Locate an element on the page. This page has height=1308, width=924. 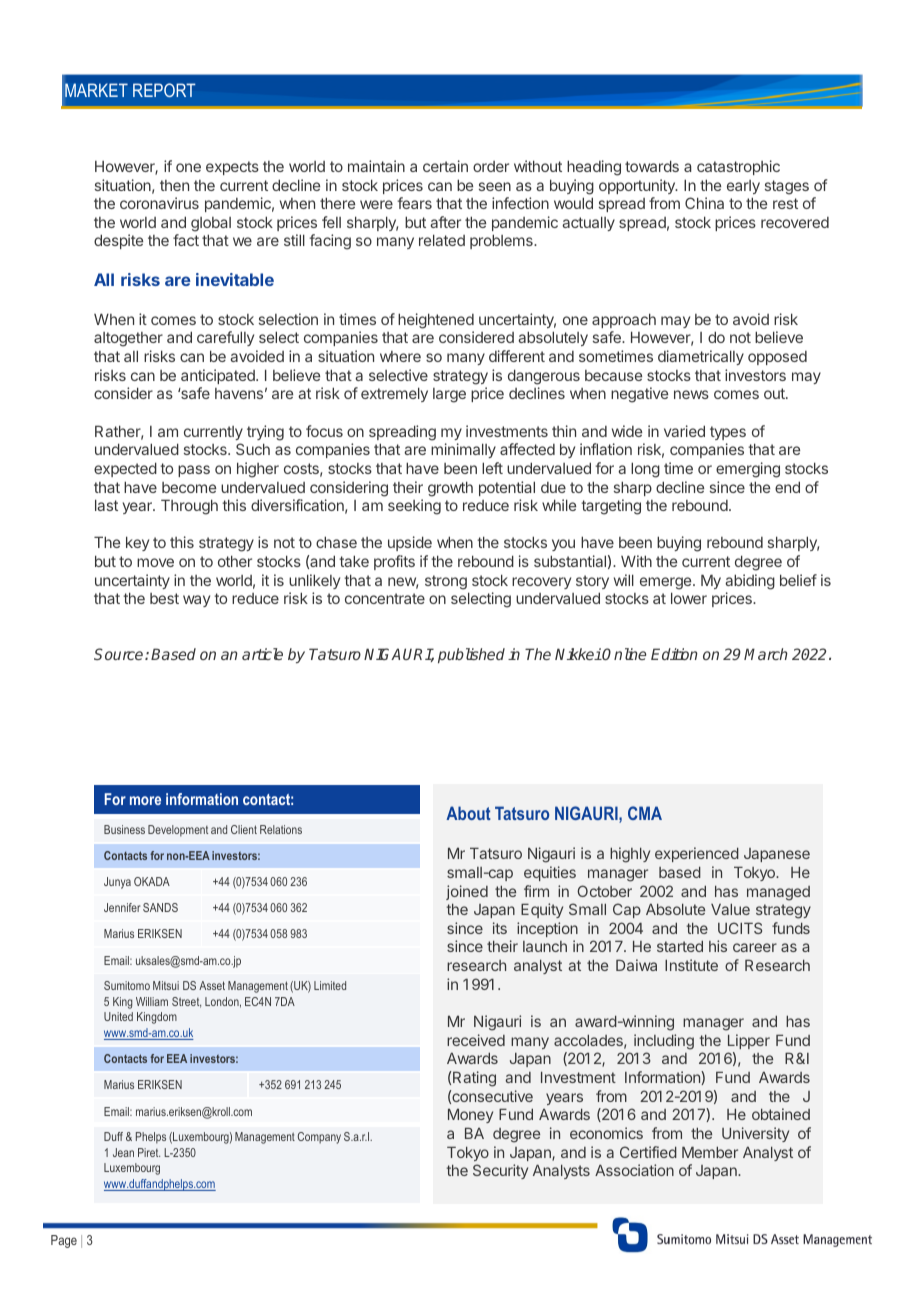
expected is located at coordinates (125, 469).
